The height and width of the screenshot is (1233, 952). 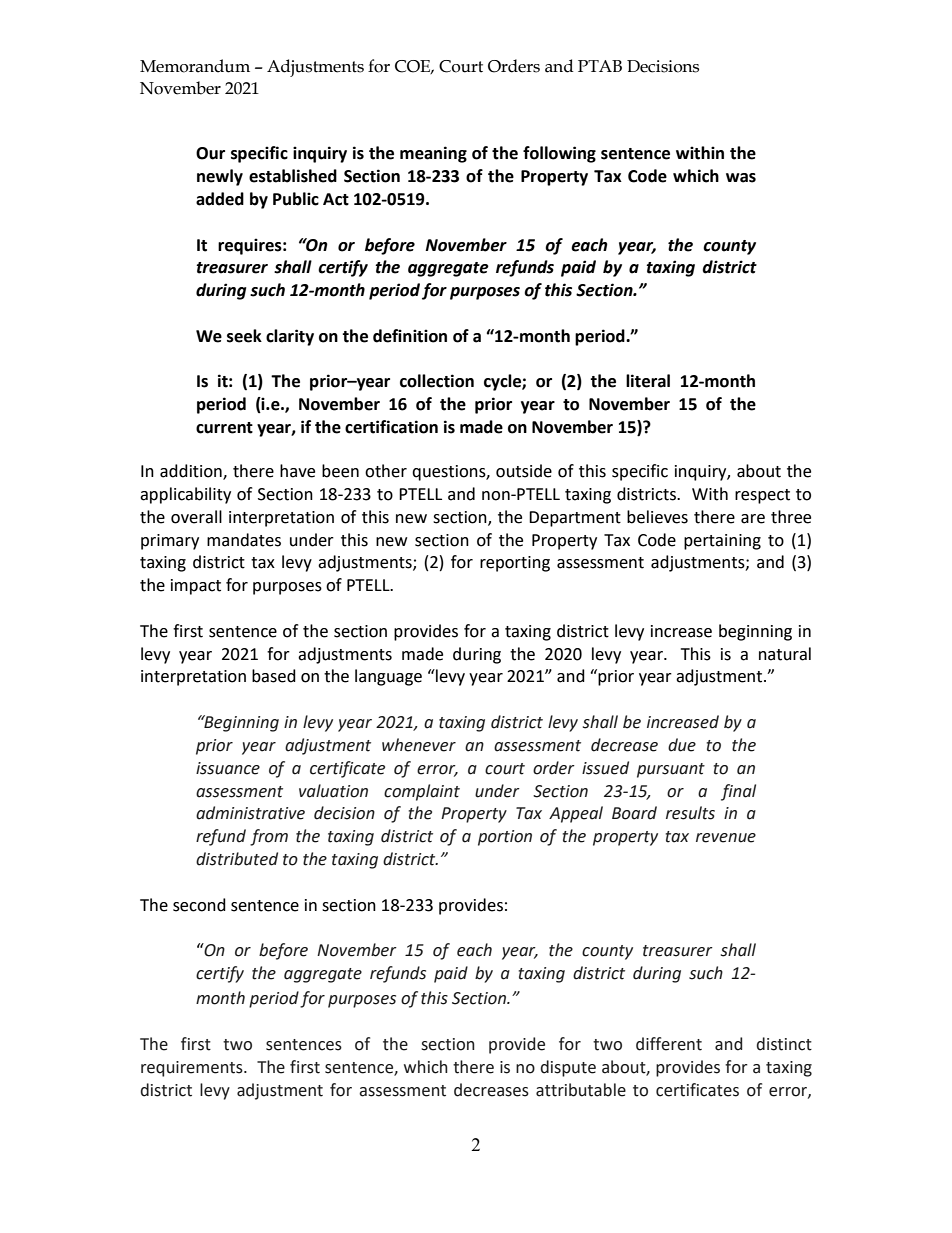 What do you see at coordinates (682, 745) in the screenshot?
I see `due` at bounding box center [682, 745].
